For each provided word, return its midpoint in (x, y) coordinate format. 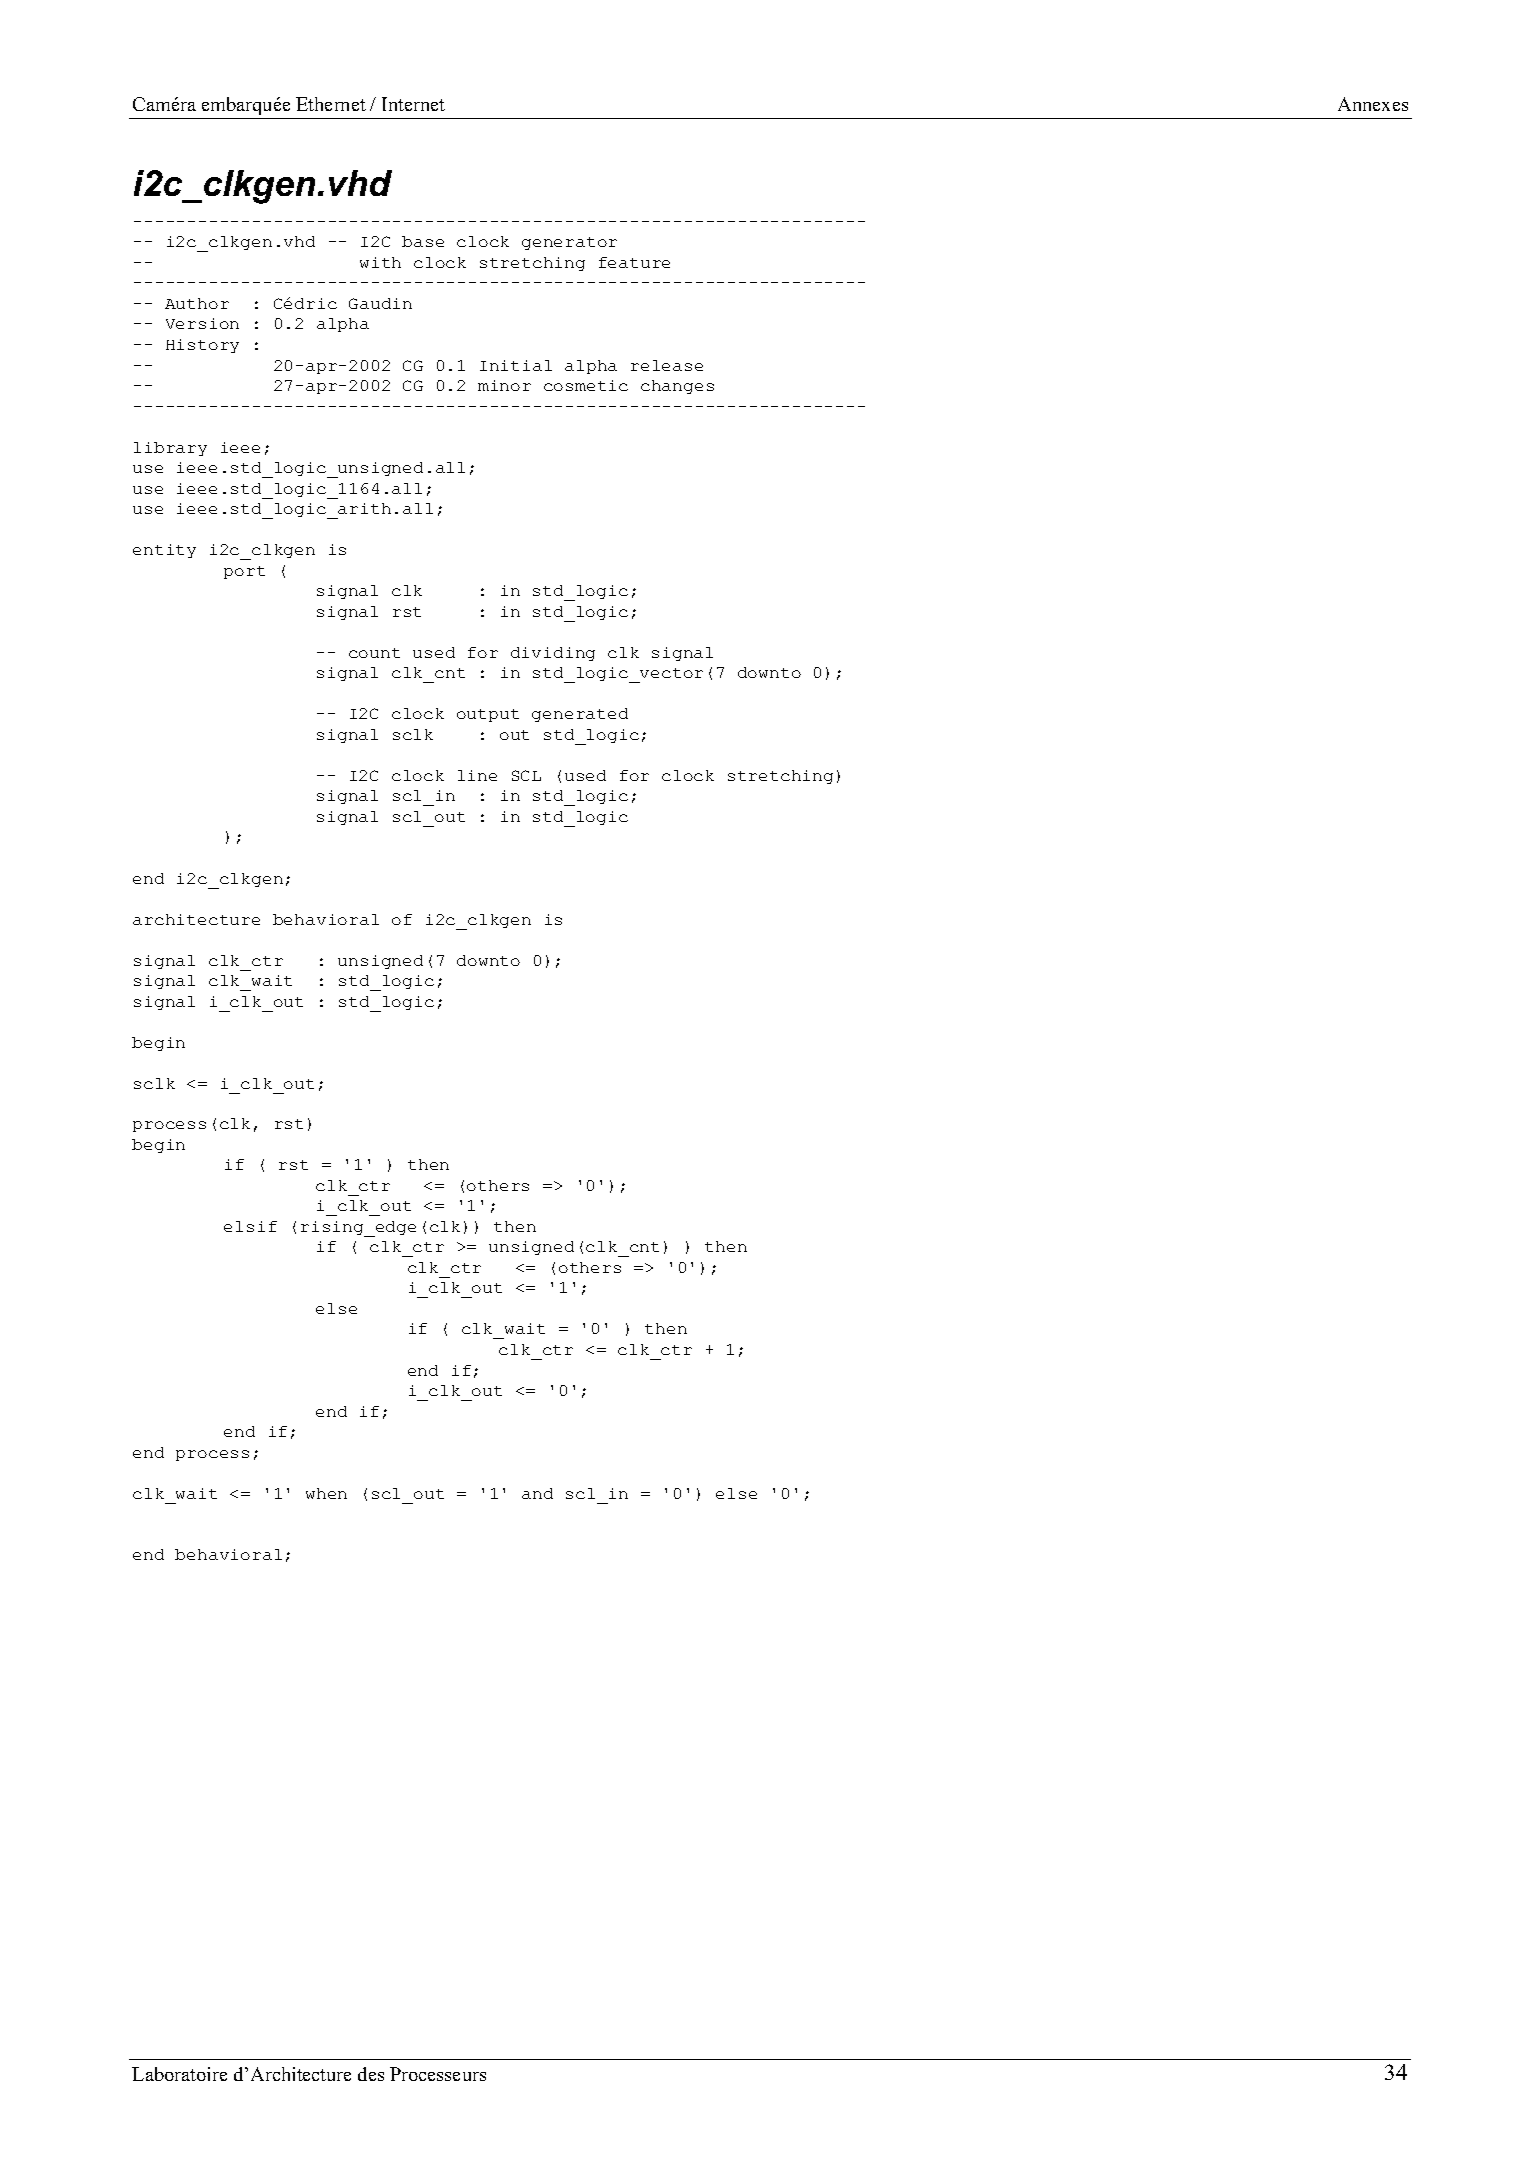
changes (677, 387)
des (371, 2074)
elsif (250, 1226)
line (477, 775)
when (326, 1493)
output (488, 715)
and (537, 1493)
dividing (553, 654)
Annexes (1373, 104)
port (244, 572)
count (374, 653)
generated (580, 715)
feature (634, 262)
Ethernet (331, 104)
